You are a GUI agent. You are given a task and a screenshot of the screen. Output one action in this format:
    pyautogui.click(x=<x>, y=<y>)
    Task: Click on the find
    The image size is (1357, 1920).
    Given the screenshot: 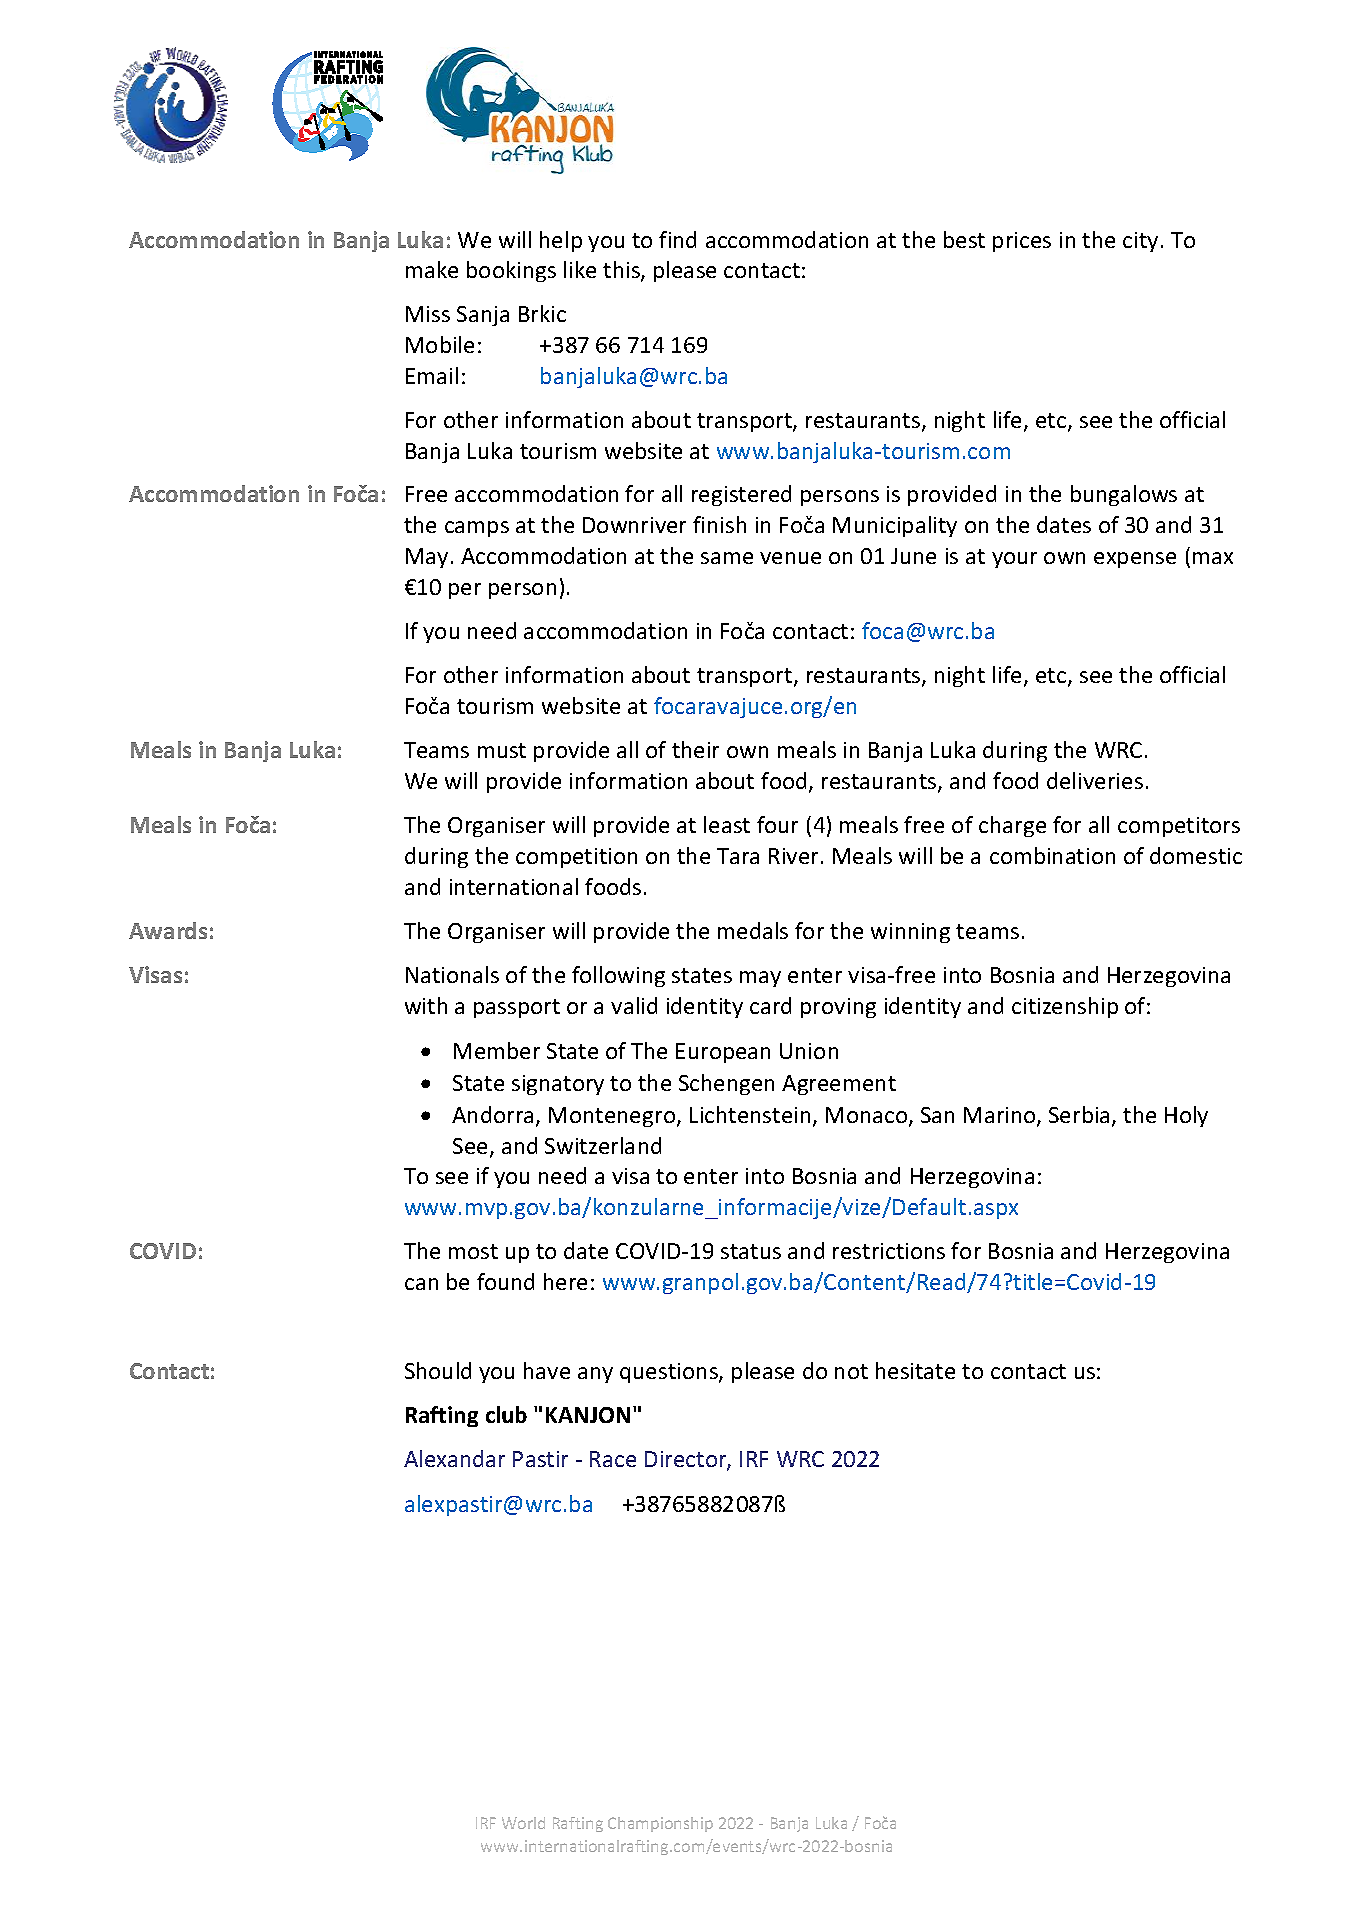 What is the action you would take?
    pyautogui.click(x=677, y=239)
